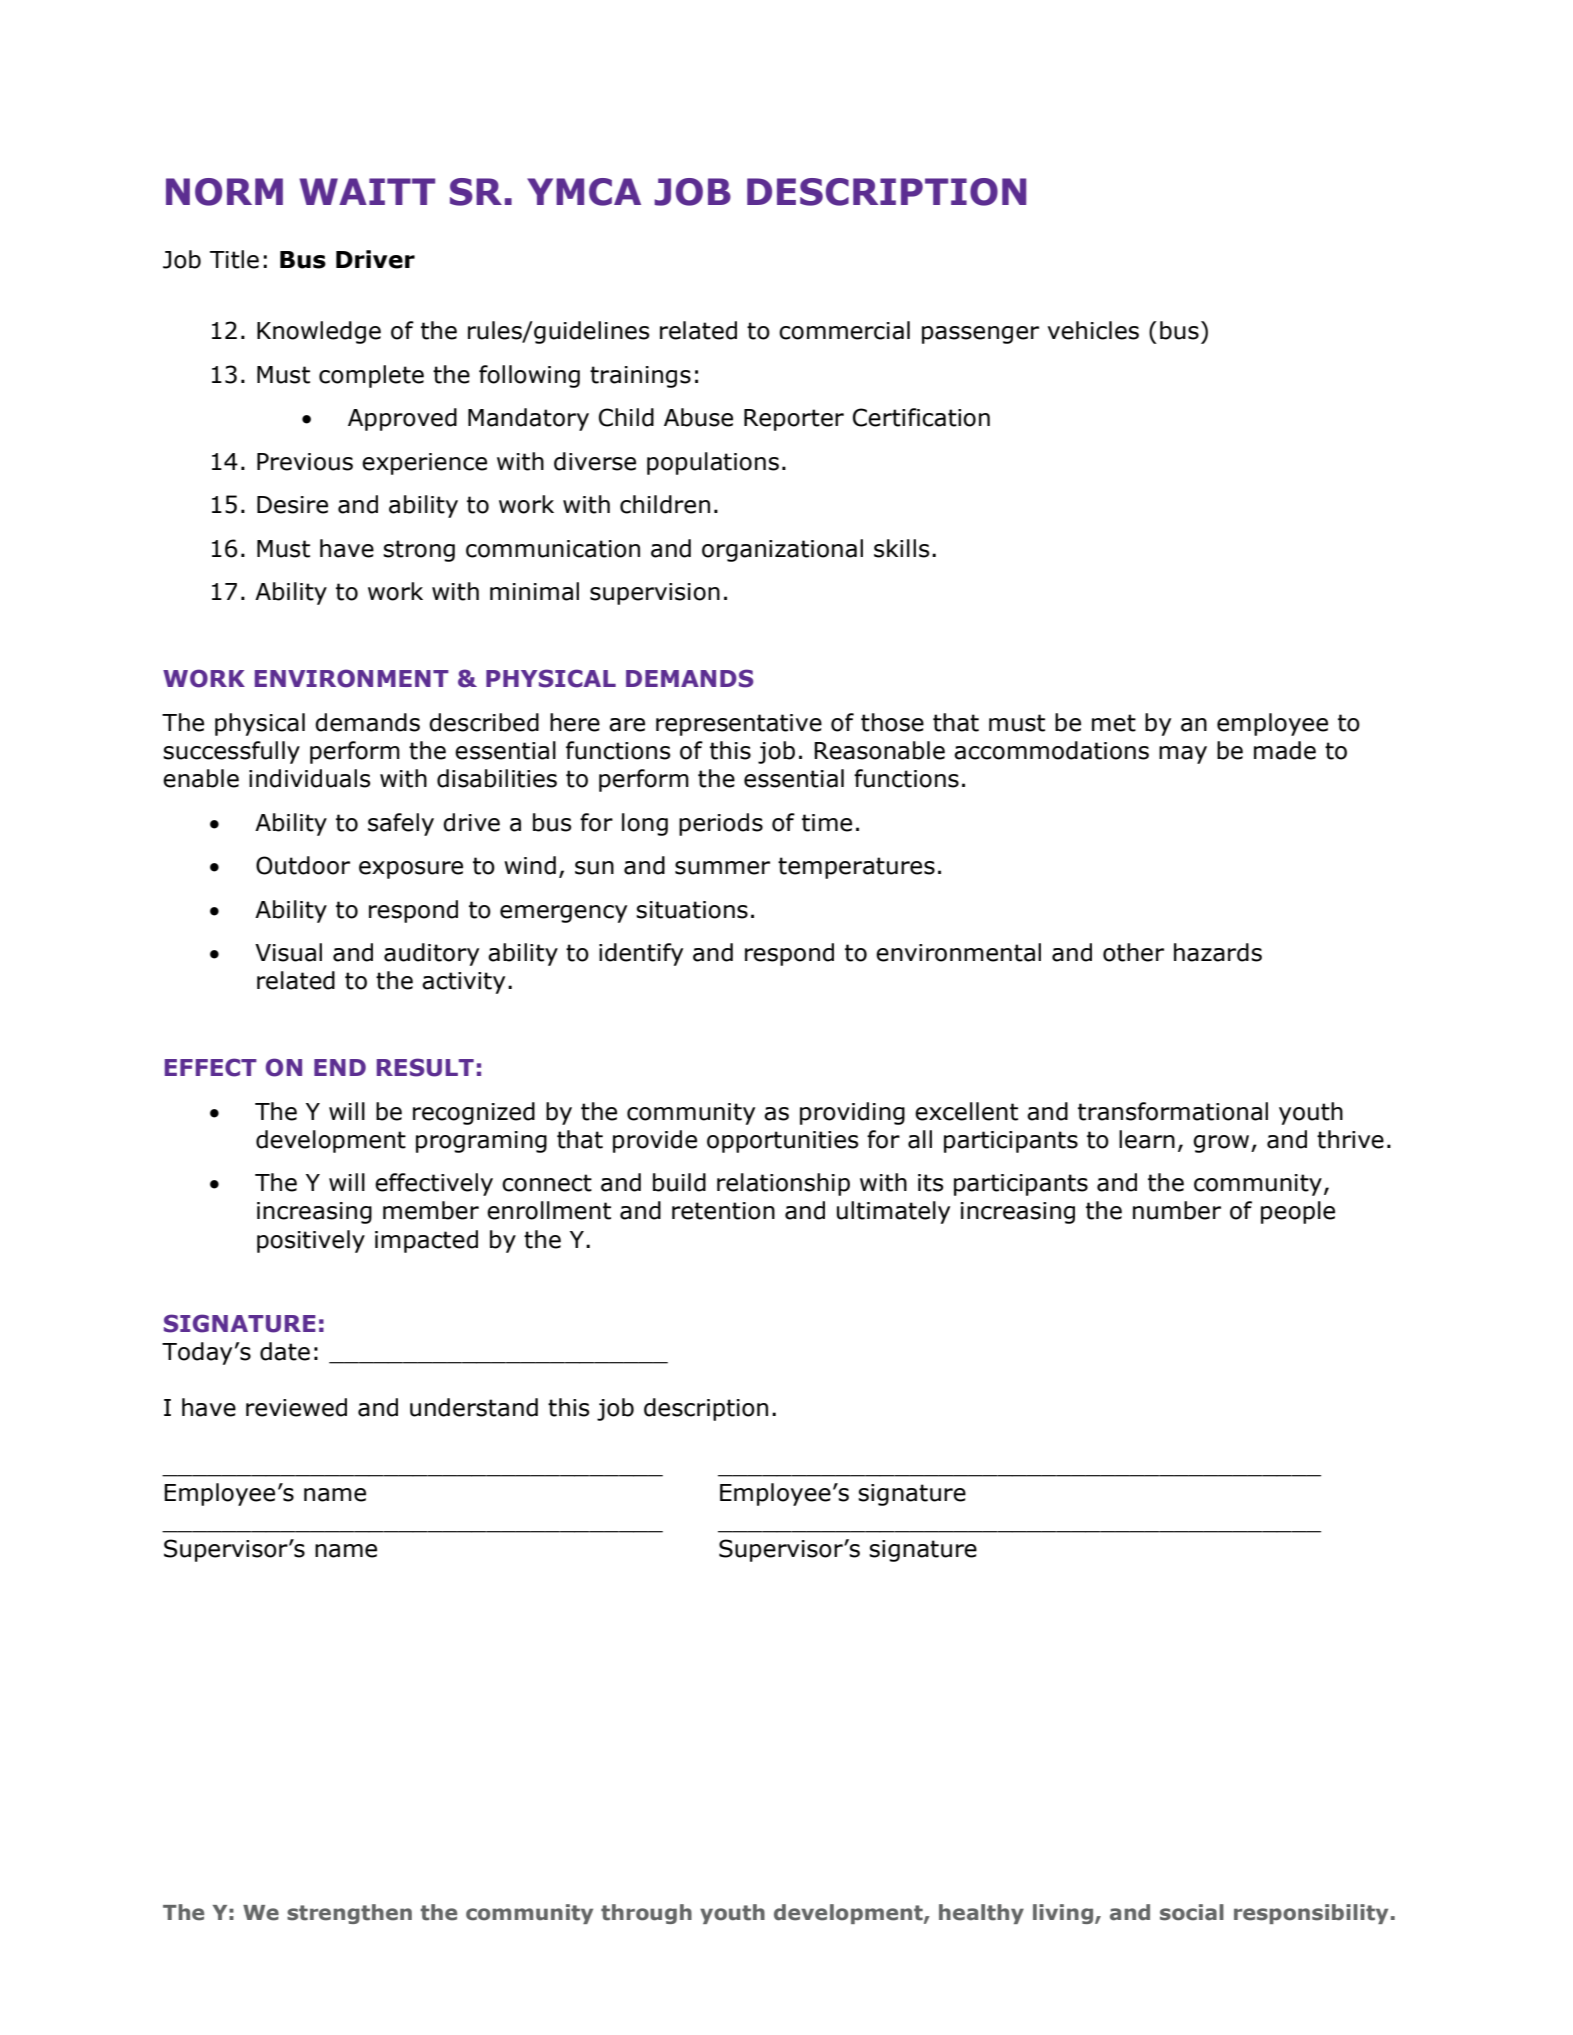  I want to click on Title, so click(234, 259).
